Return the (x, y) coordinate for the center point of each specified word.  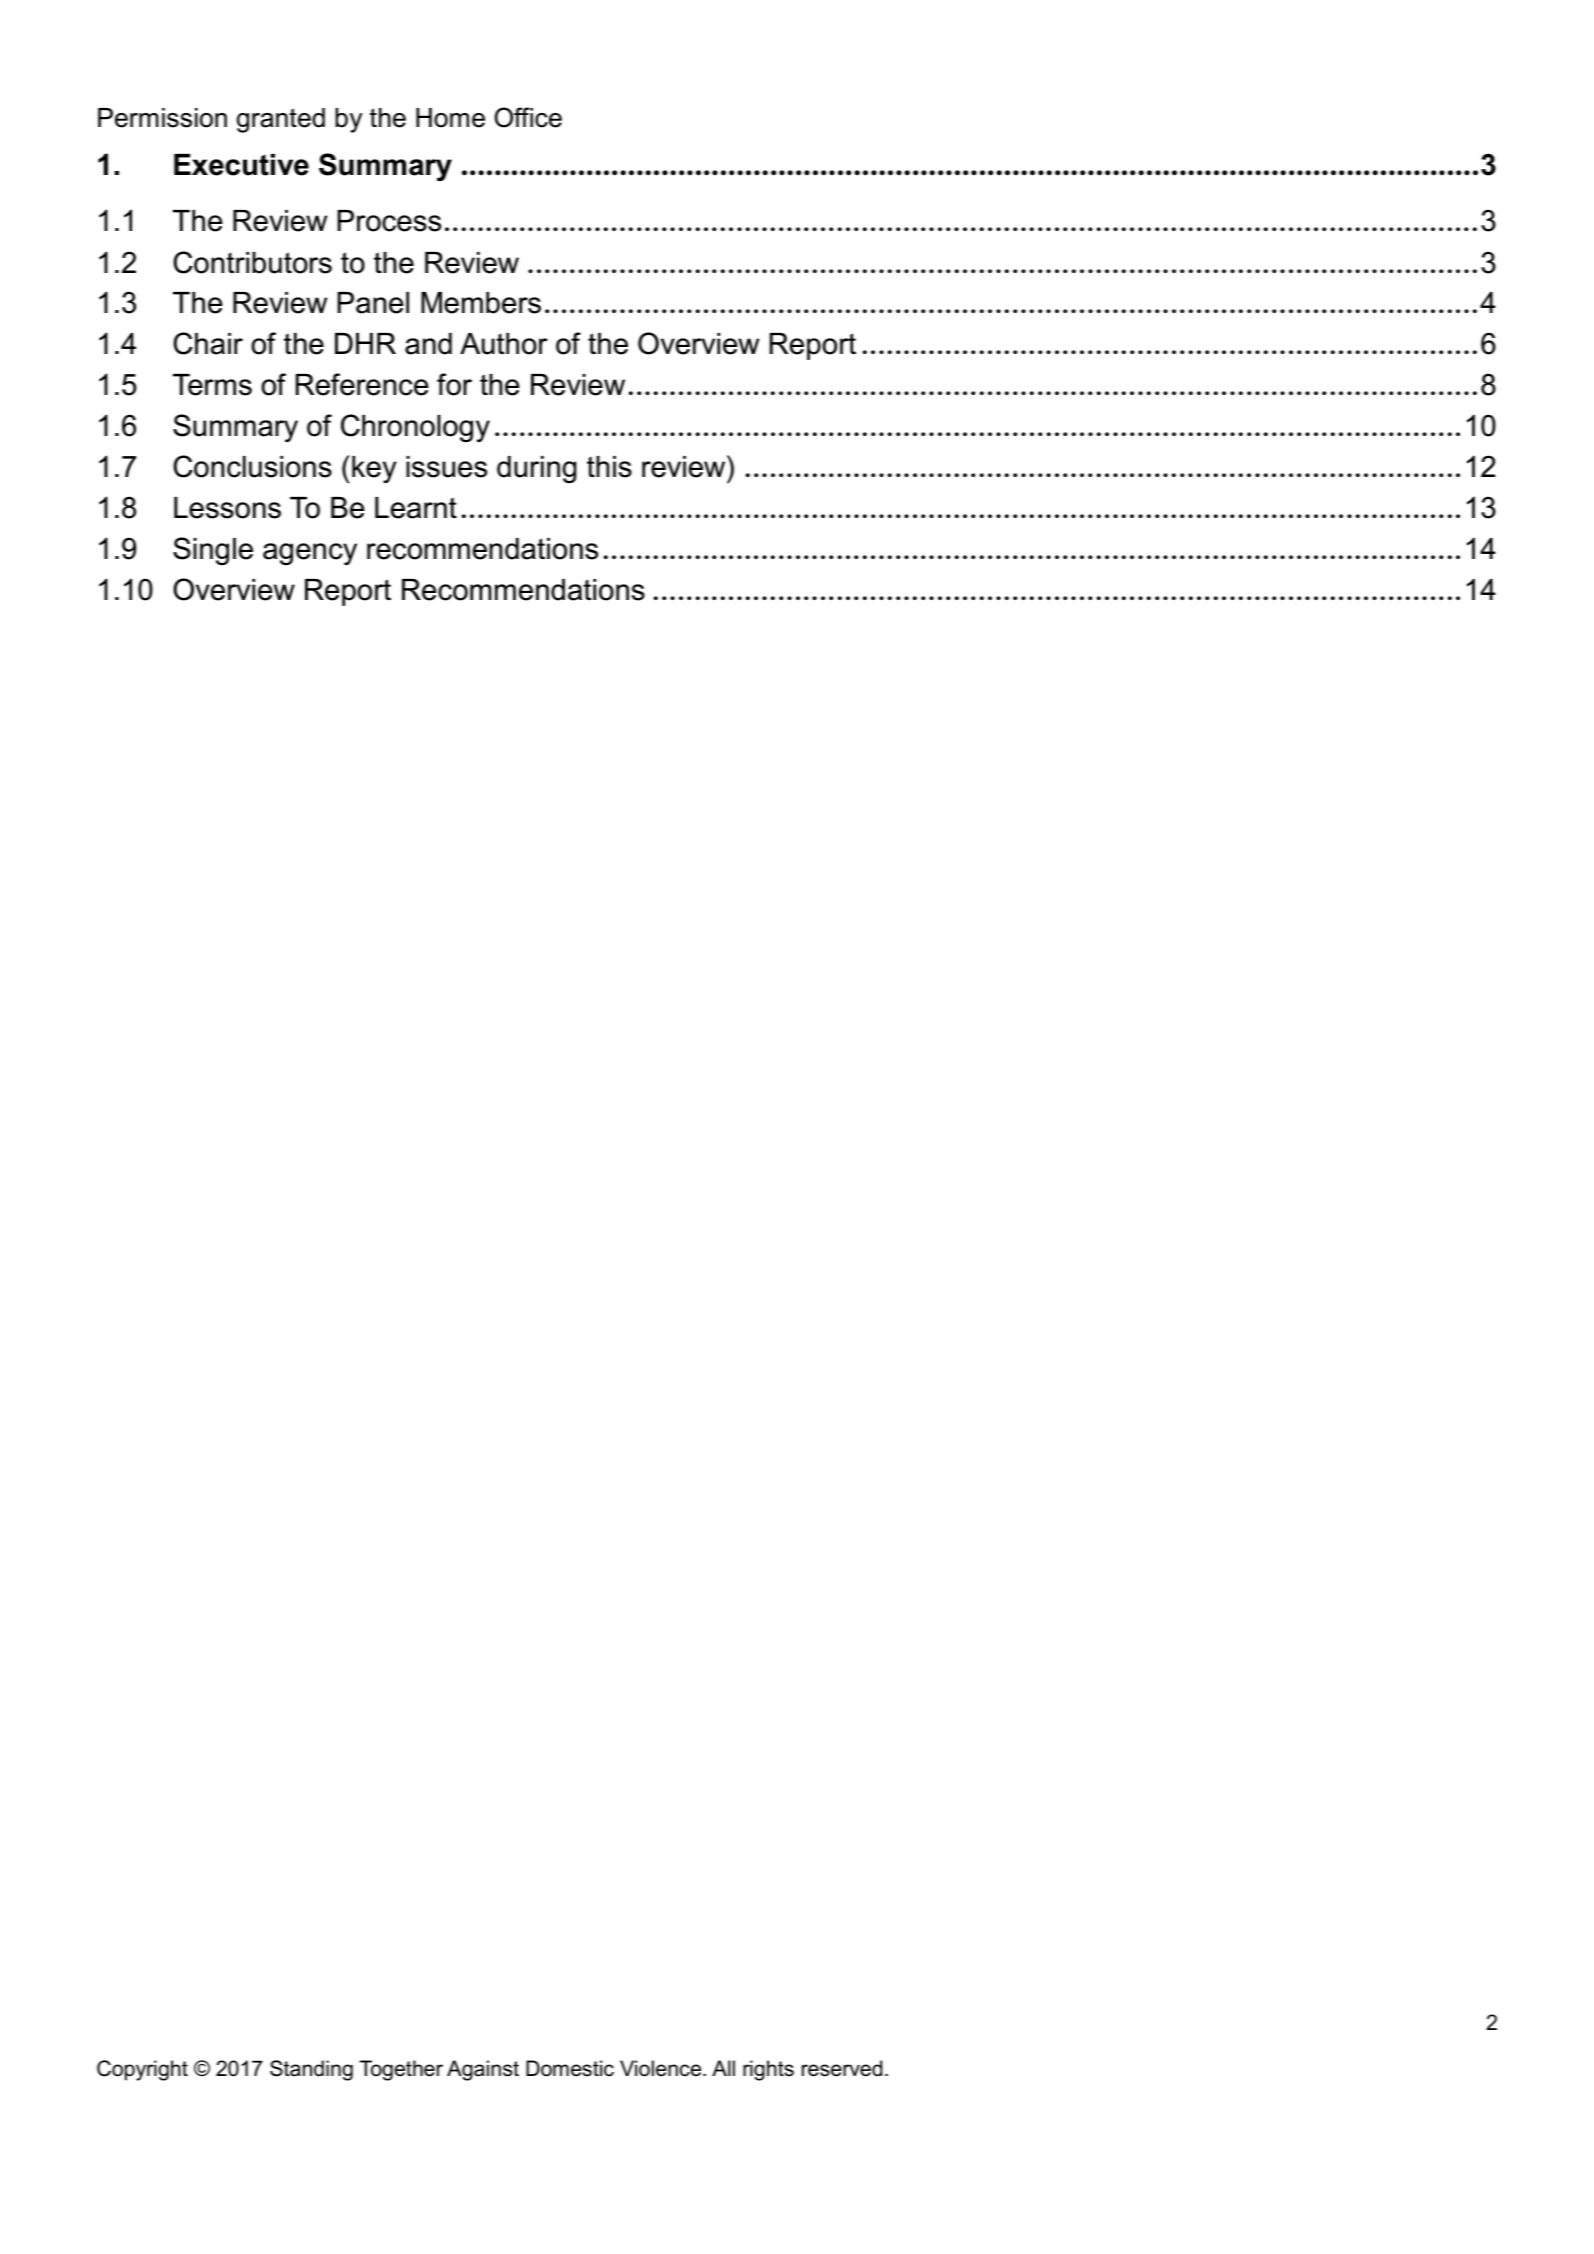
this (609, 467)
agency (310, 554)
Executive (241, 165)
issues (446, 467)
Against (483, 2070)
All (723, 2068)
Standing (311, 2070)
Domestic (570, 2068)
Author (504, 344)
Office (528, 117)
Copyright (142, 2070)
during (537, 469)
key (374, 469)
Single (213, 551)
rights (768, 2070)
